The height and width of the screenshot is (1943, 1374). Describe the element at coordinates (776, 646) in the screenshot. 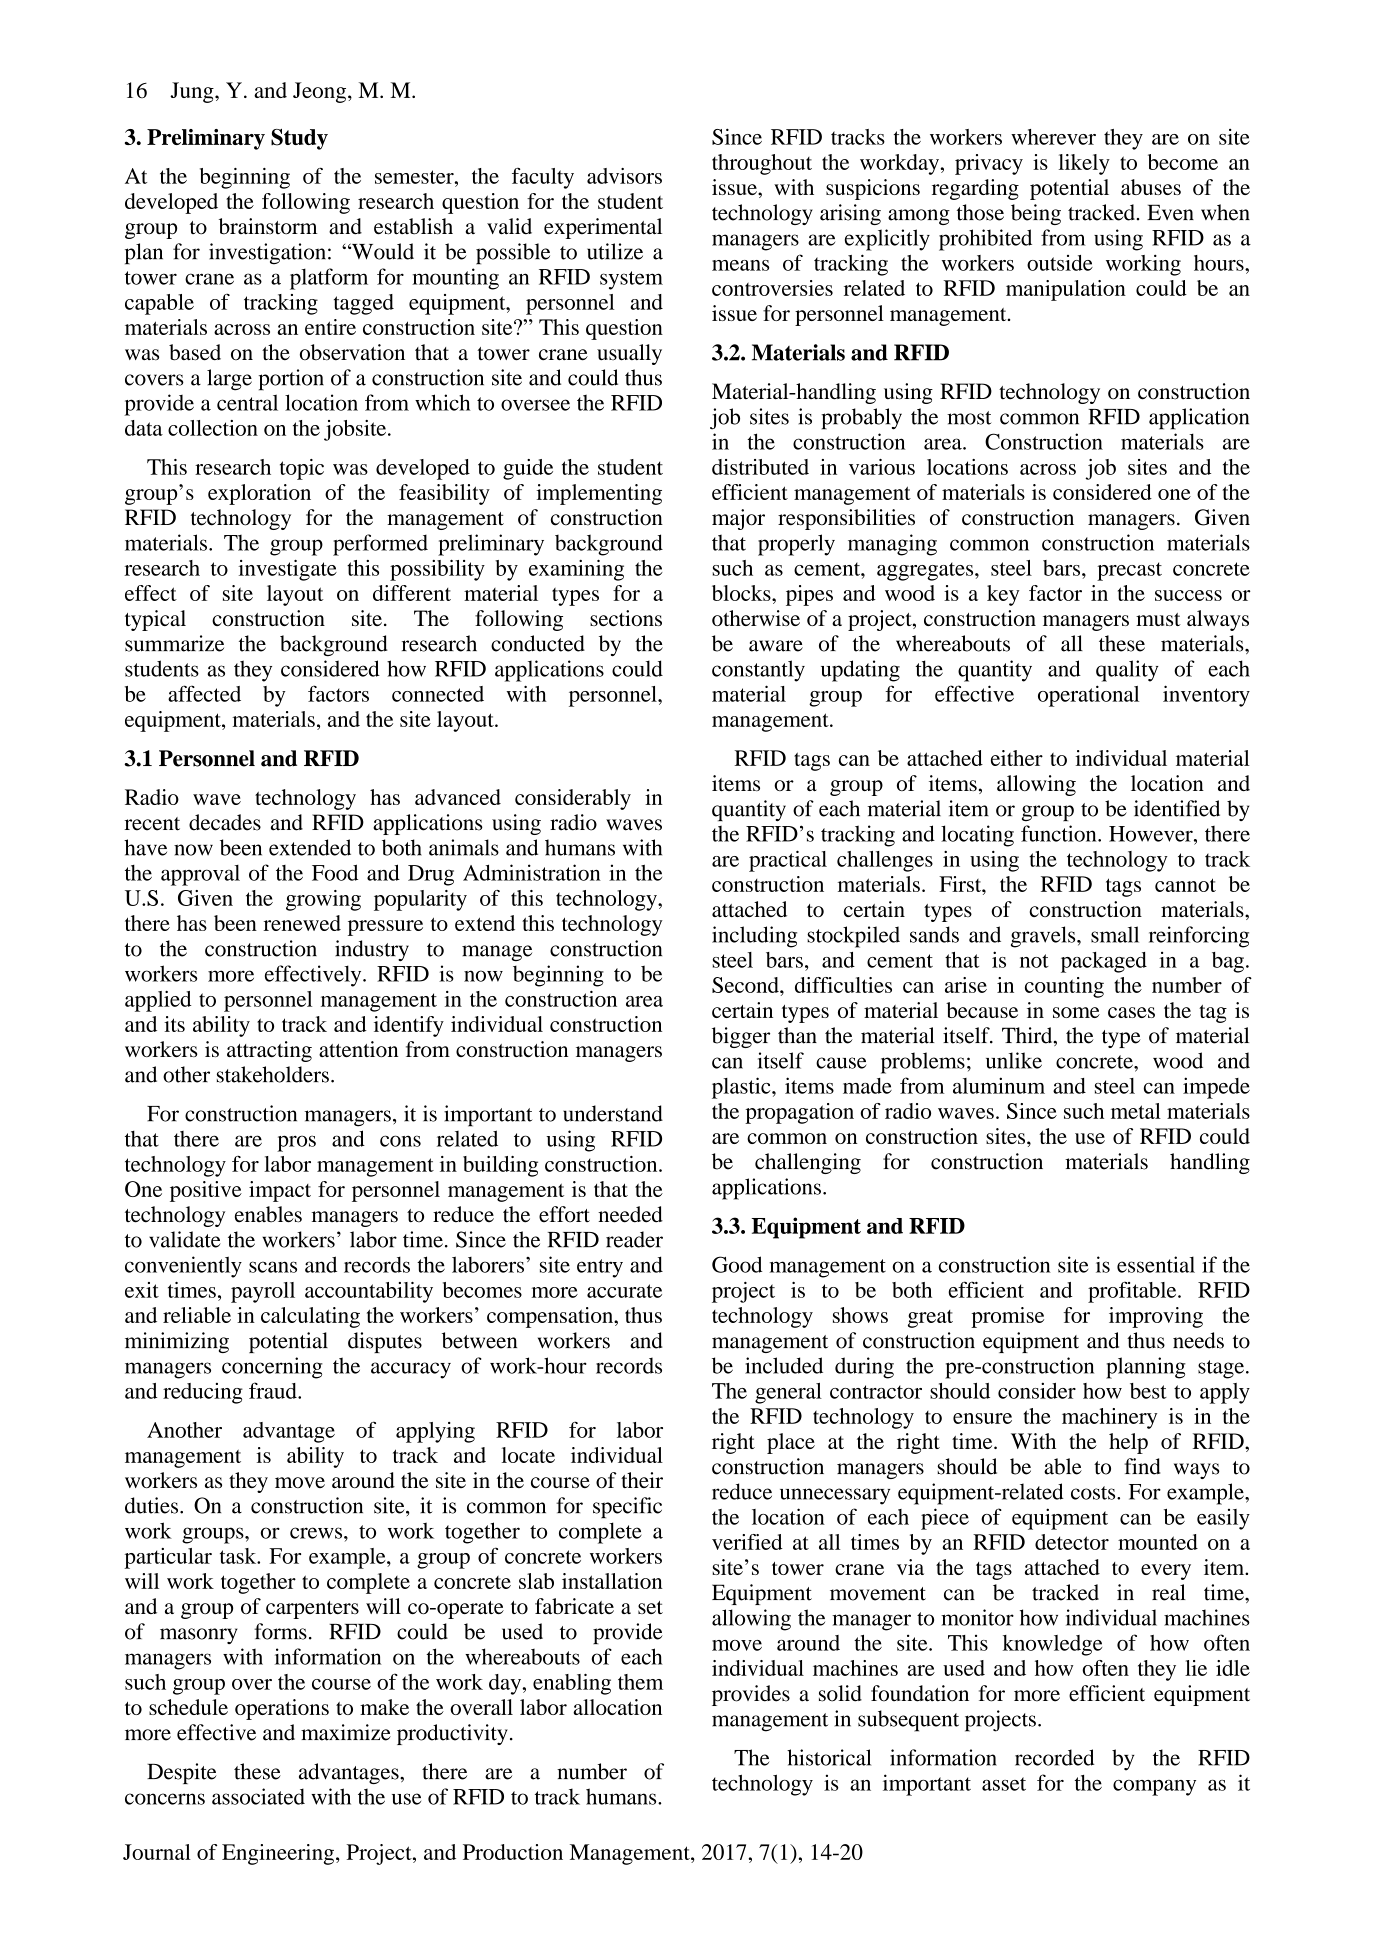

I see `aware` at that location.
